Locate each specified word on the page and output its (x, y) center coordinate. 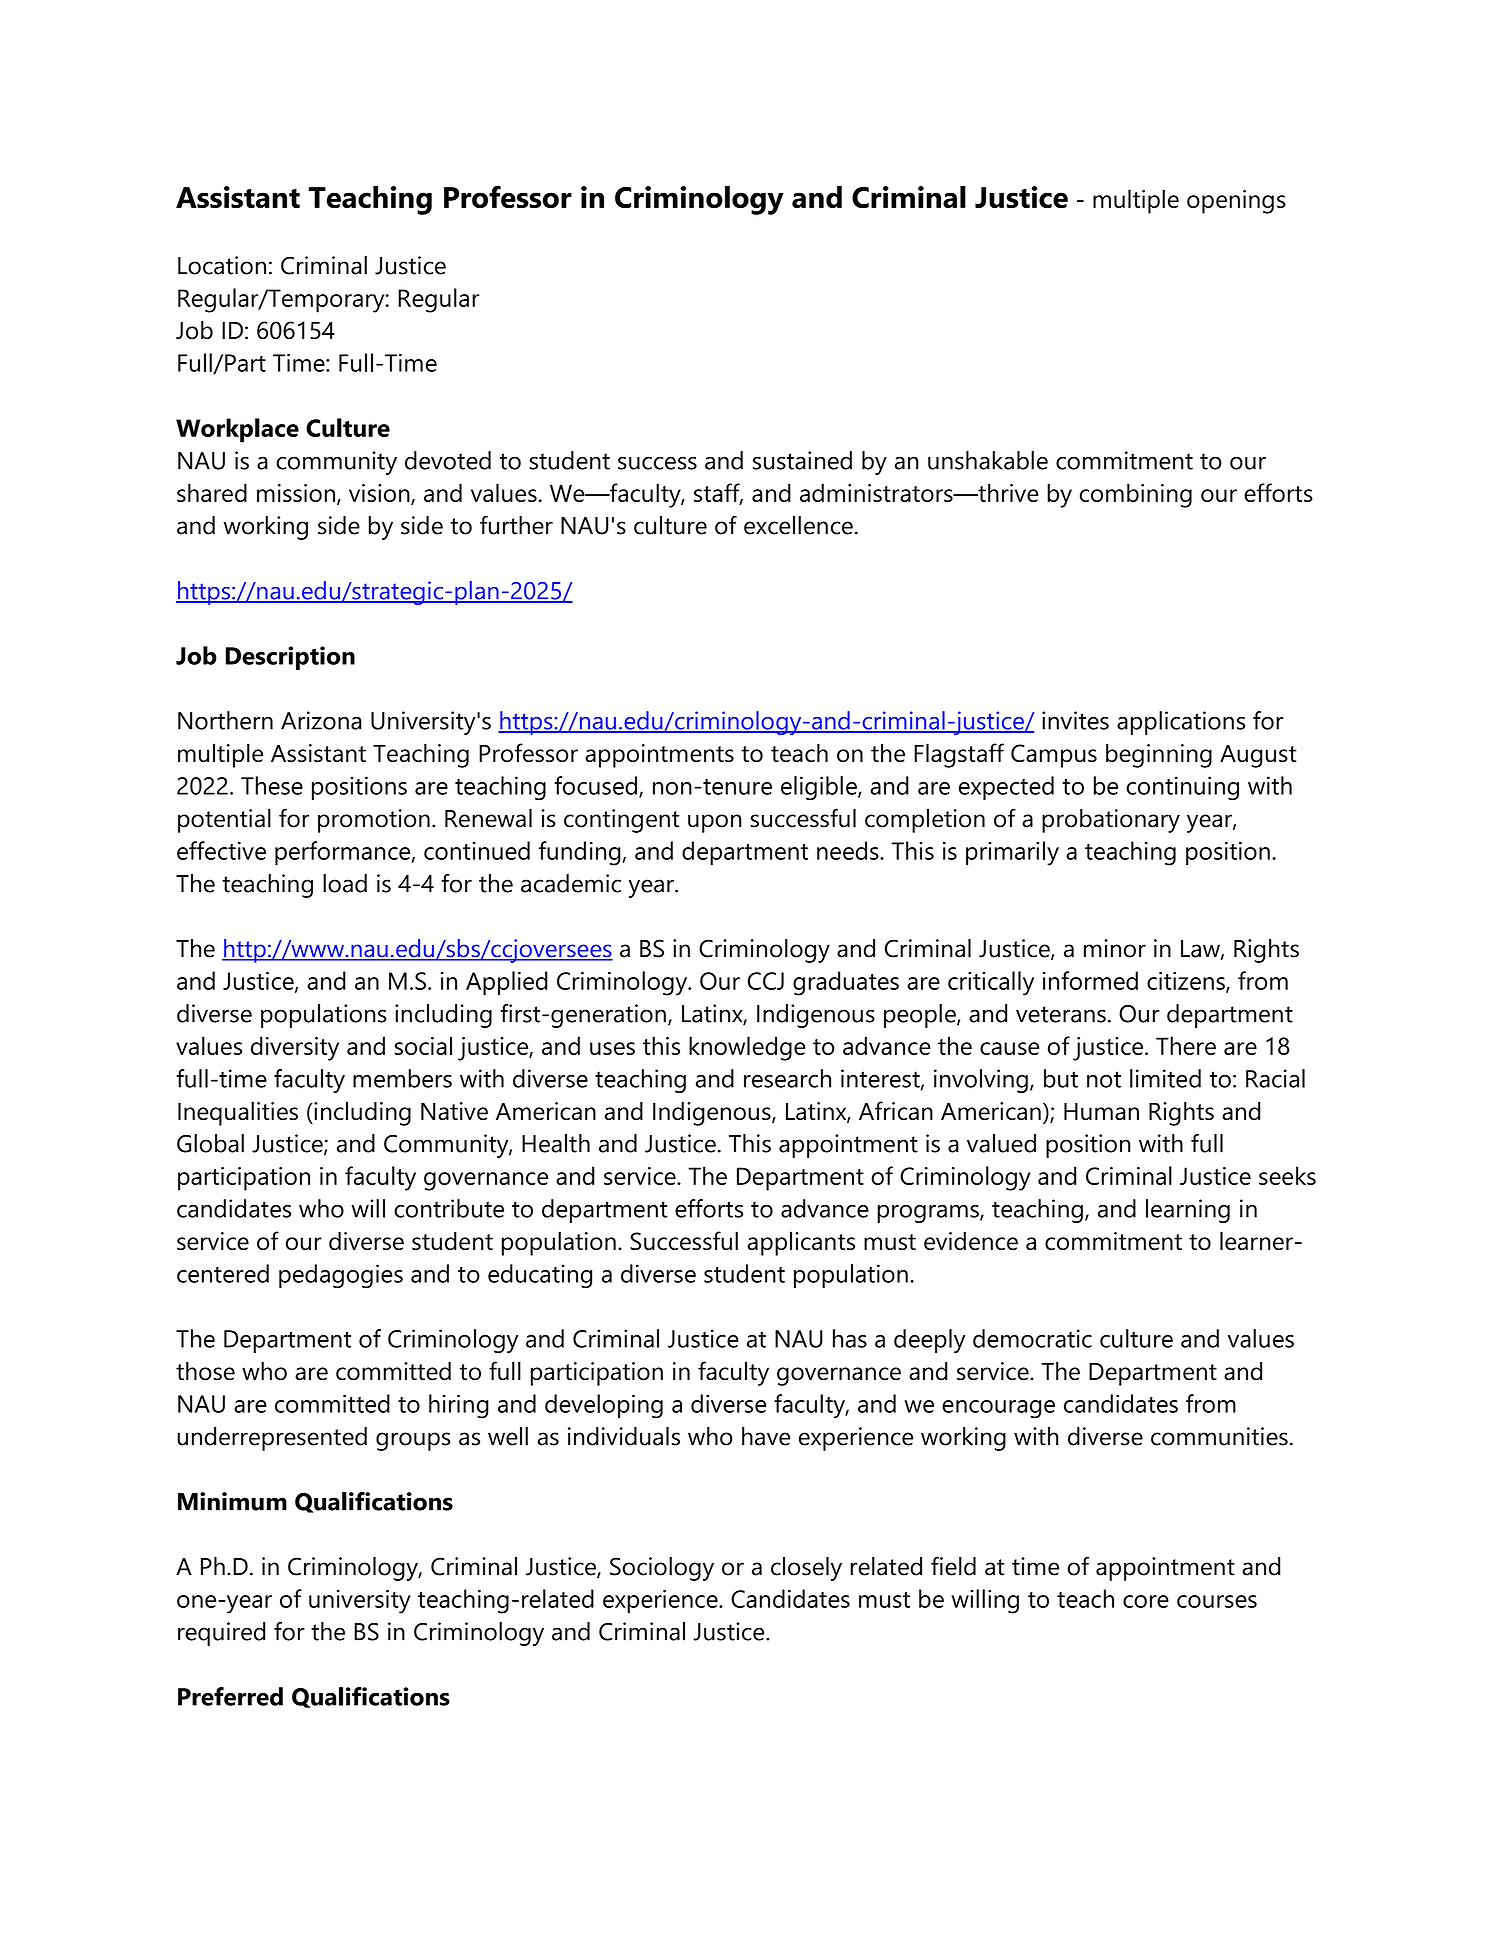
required (221, 1634)
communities (1219, 1436)
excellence (798, 525)
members (402, 1078)
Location (222, 265)
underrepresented (272, 1439)
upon (714, 823)
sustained (802, 460)
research (787, 1078)
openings (1236, 202)
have (766, 1436)
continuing (1182, 788)
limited (1165, 1078)
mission (296, 493)
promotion (374, 821)
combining (1136, 495)
